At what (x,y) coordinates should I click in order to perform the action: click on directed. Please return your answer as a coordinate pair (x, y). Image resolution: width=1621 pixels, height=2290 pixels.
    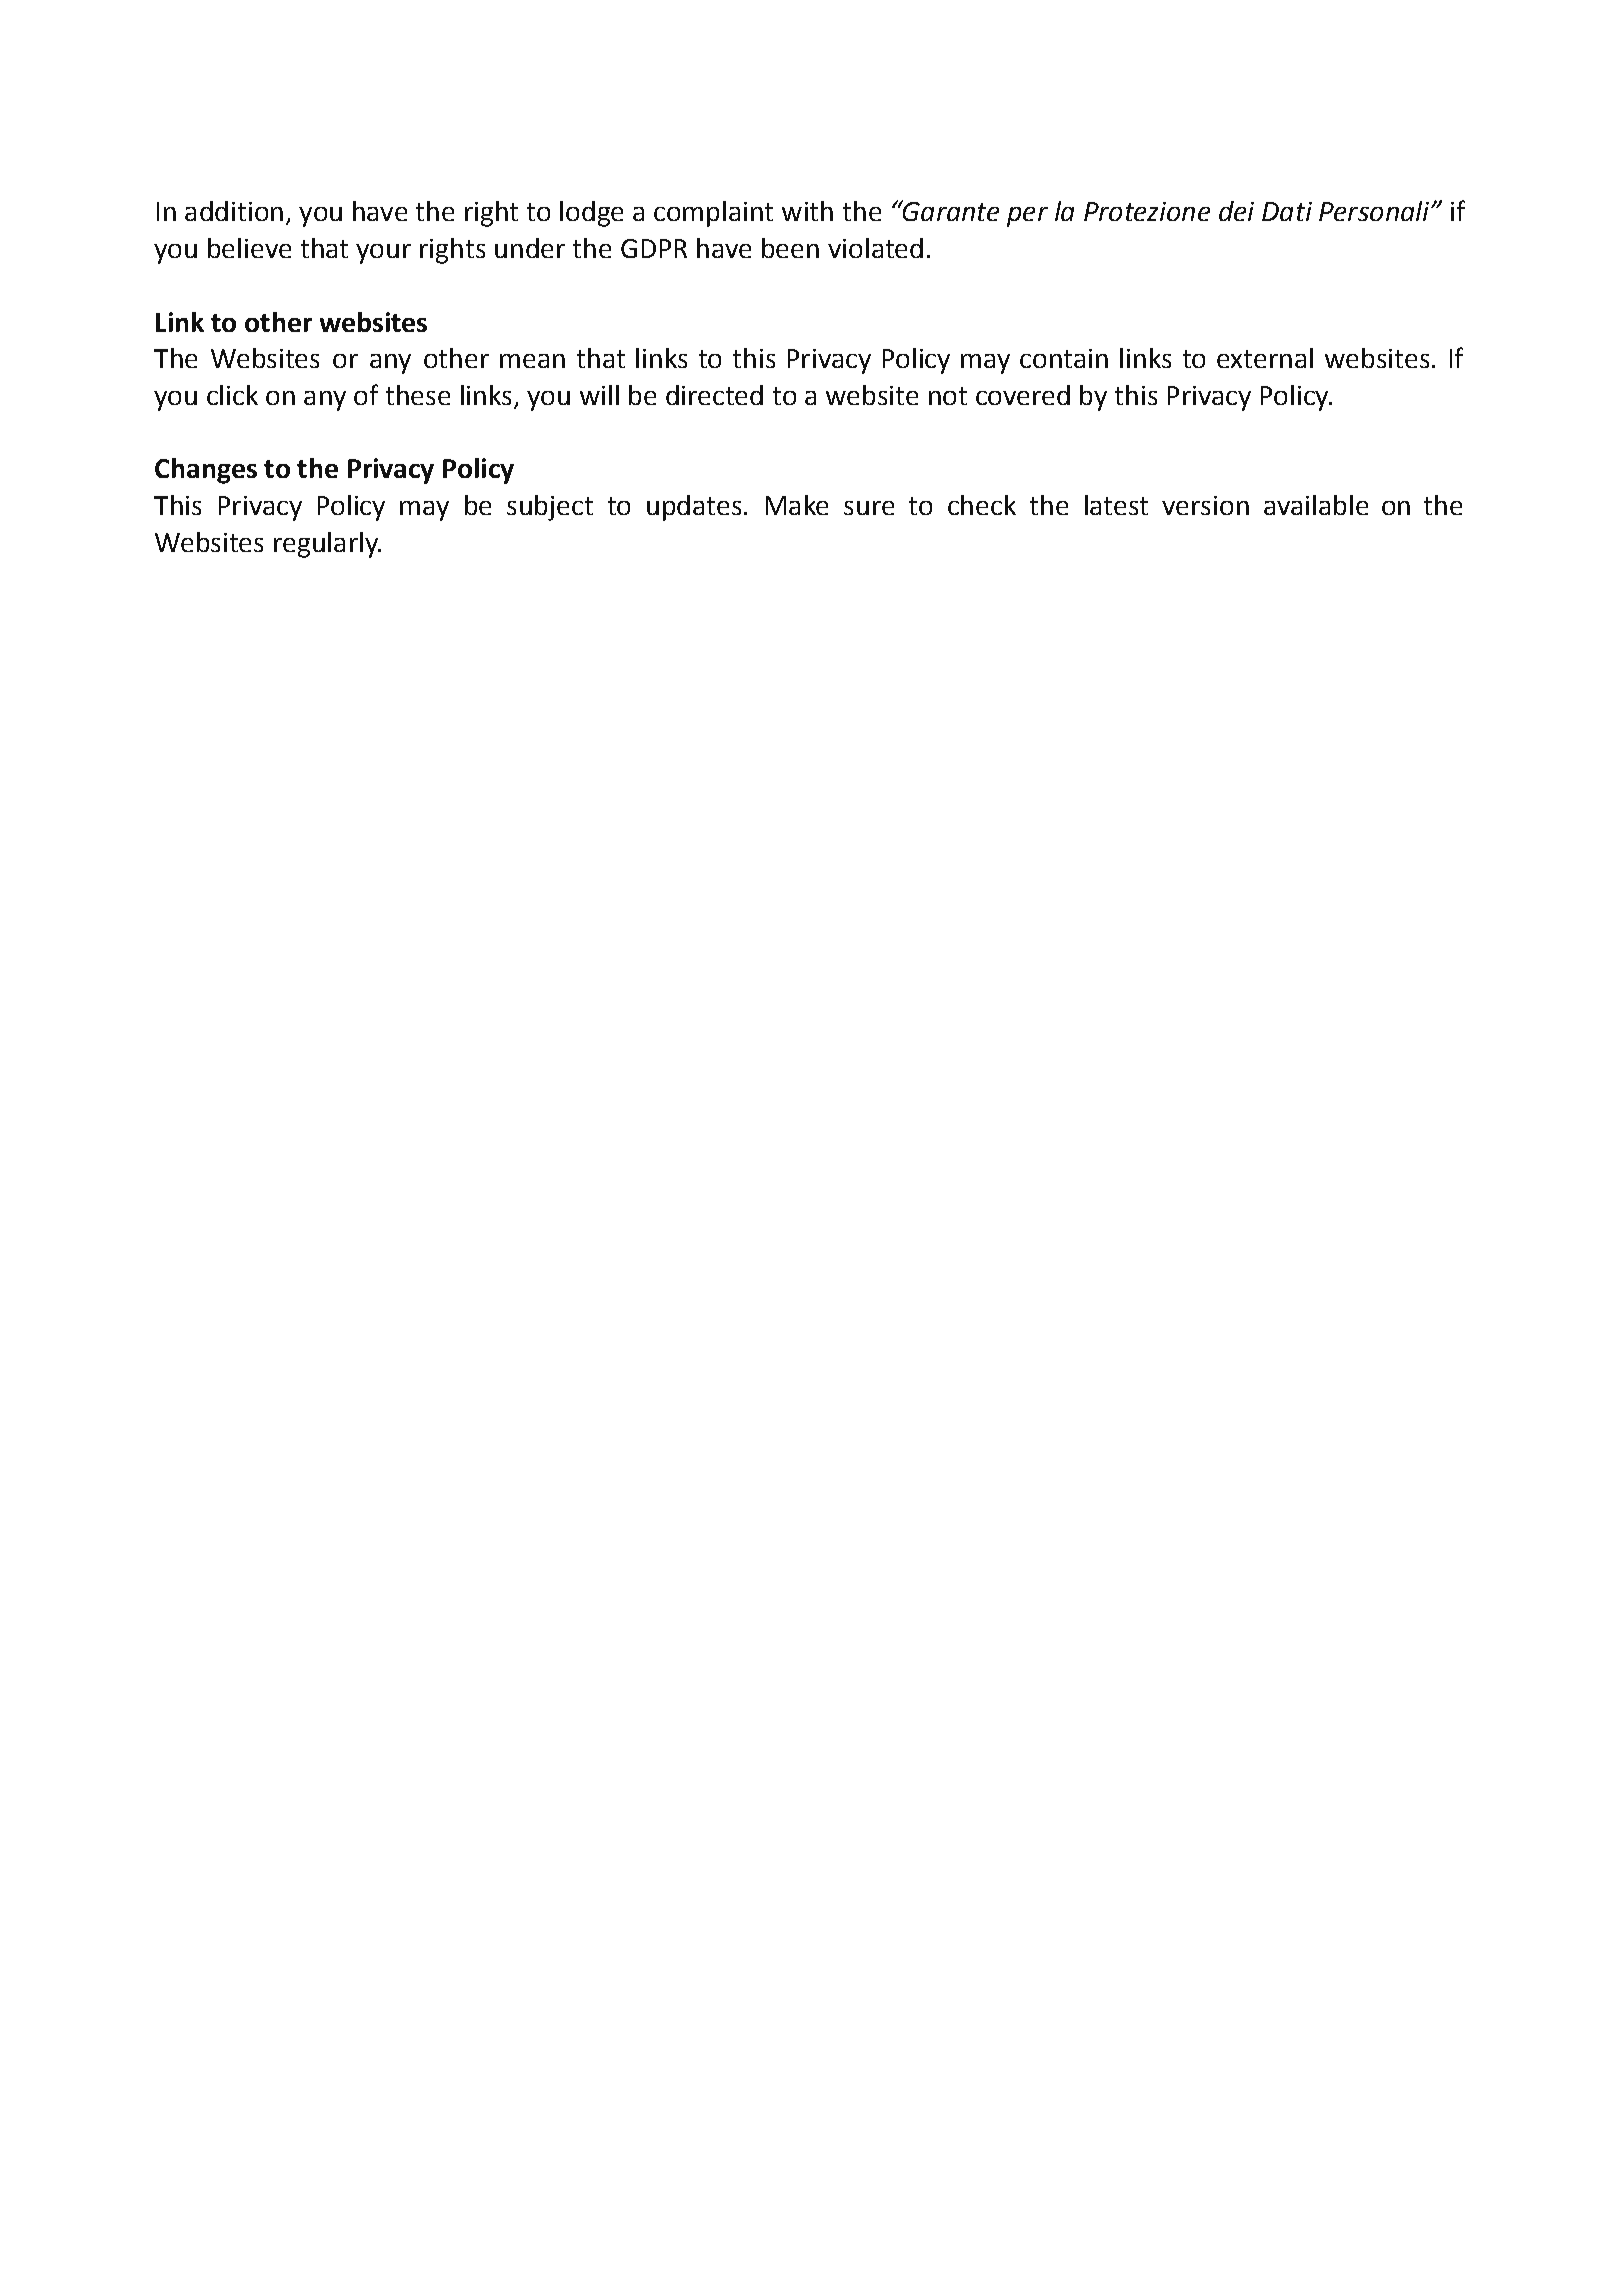
    Looking at the image, I should click on (714, 395).
